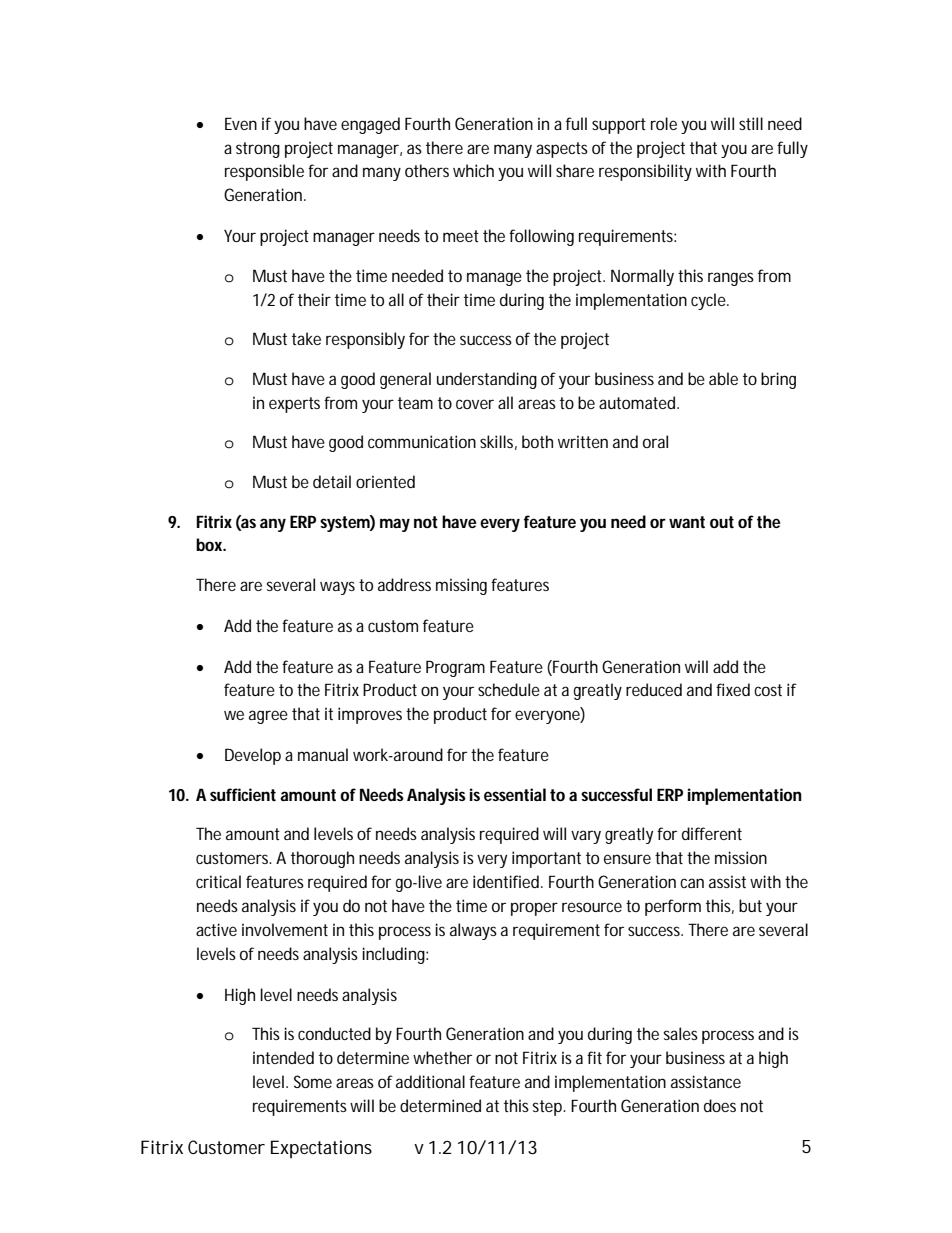 The image size is (952, 1233). What do you see at coordinates (549, 1108) in the screenshot?
I see `step` at bounding box center [549, 1108].
